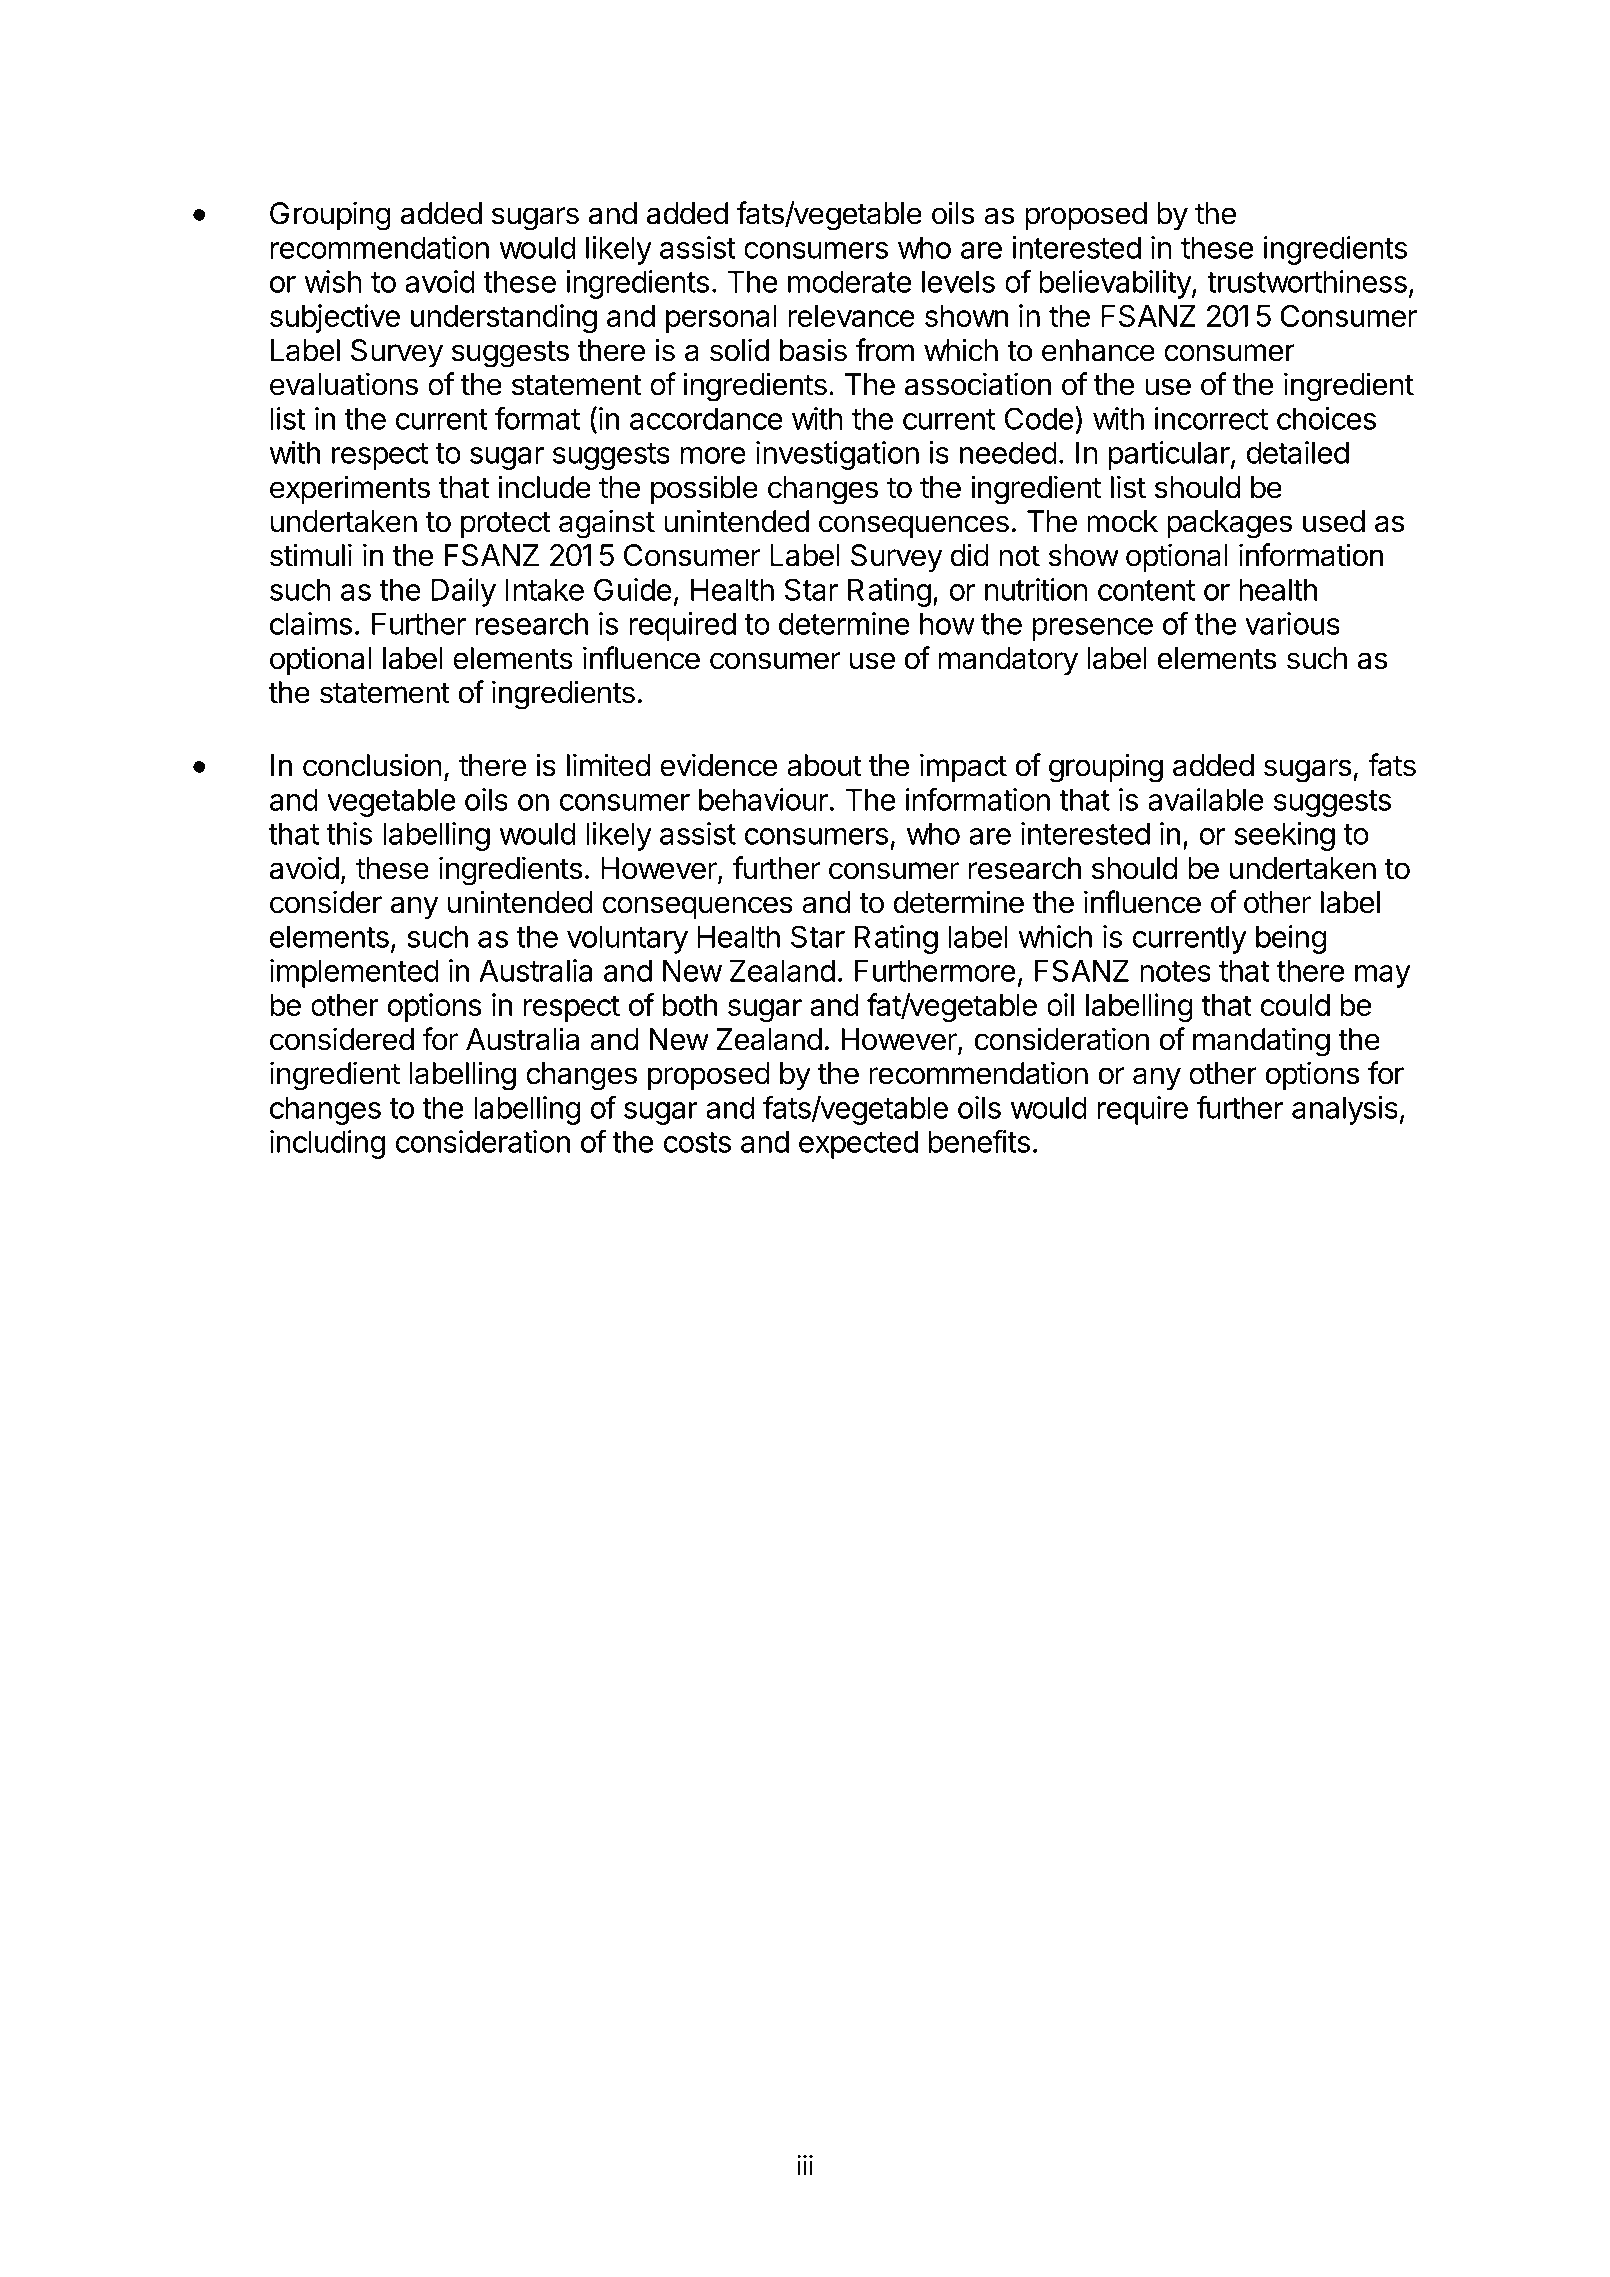 This screenshot has height=2277, width=1610. I want to click on behaviour, so click(763, 799).
